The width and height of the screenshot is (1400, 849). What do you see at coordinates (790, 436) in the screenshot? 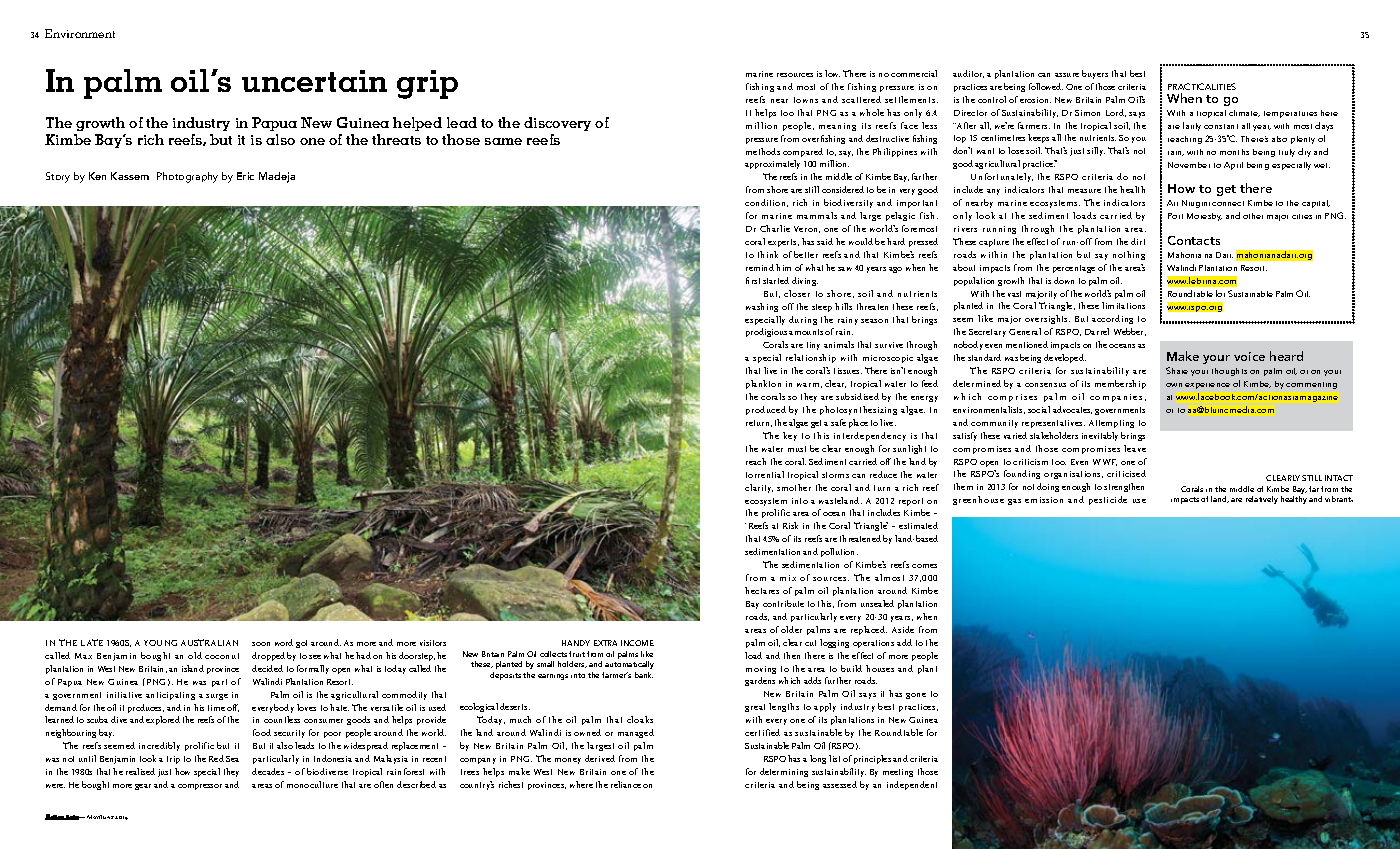
I see `key` at bounding box center [790, 436].
